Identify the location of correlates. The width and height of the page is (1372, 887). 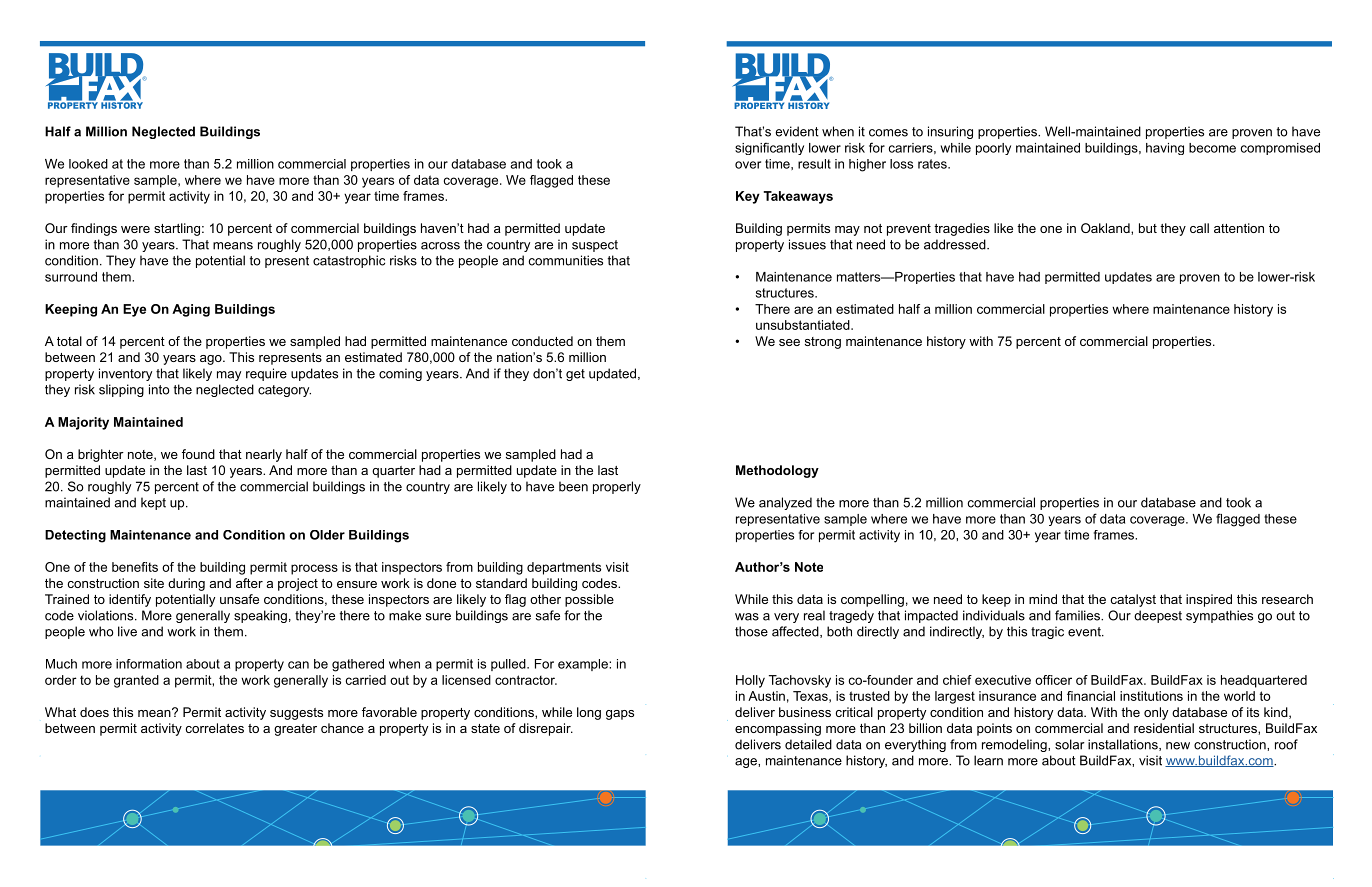
(214, 728).
